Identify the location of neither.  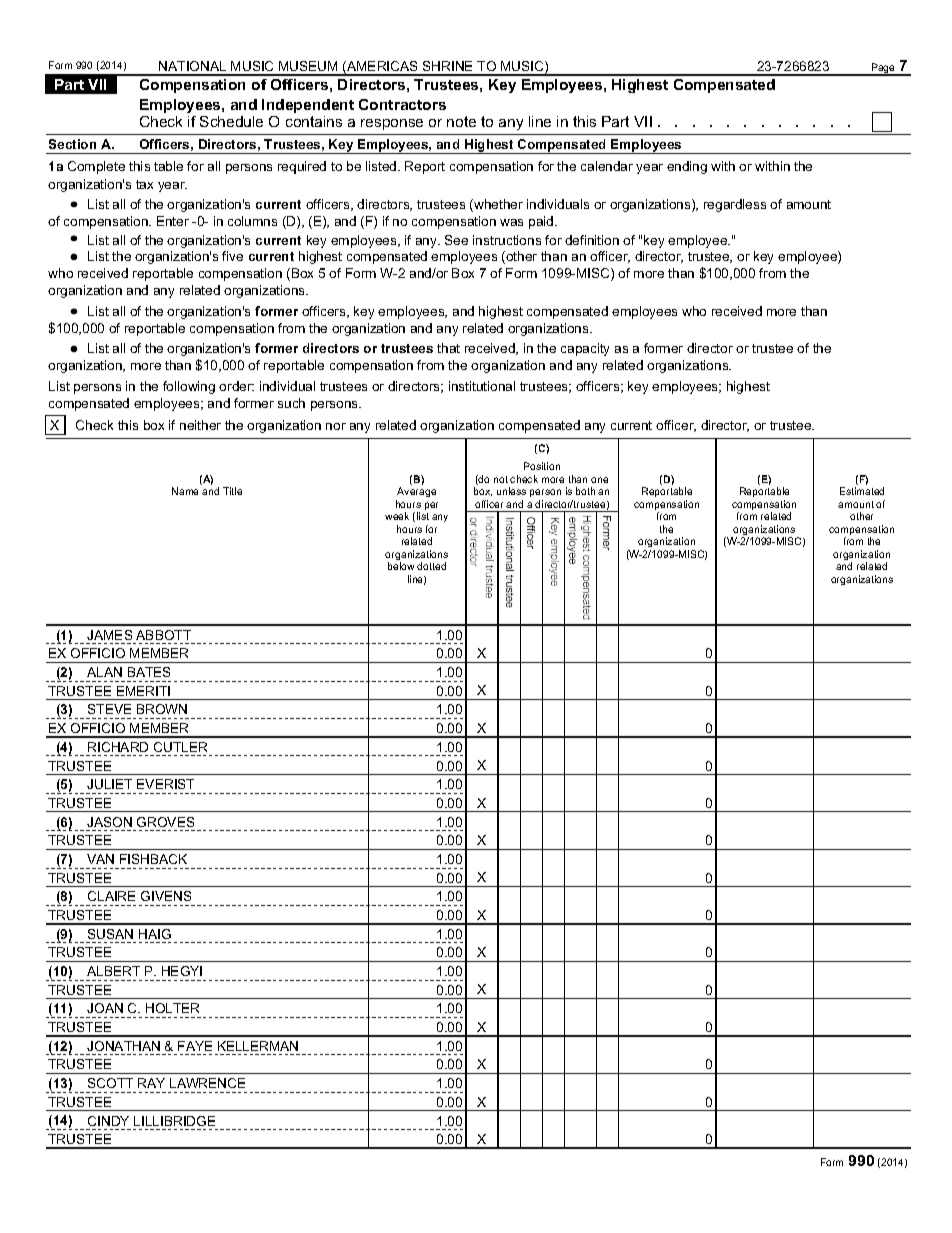
(200, 425).
